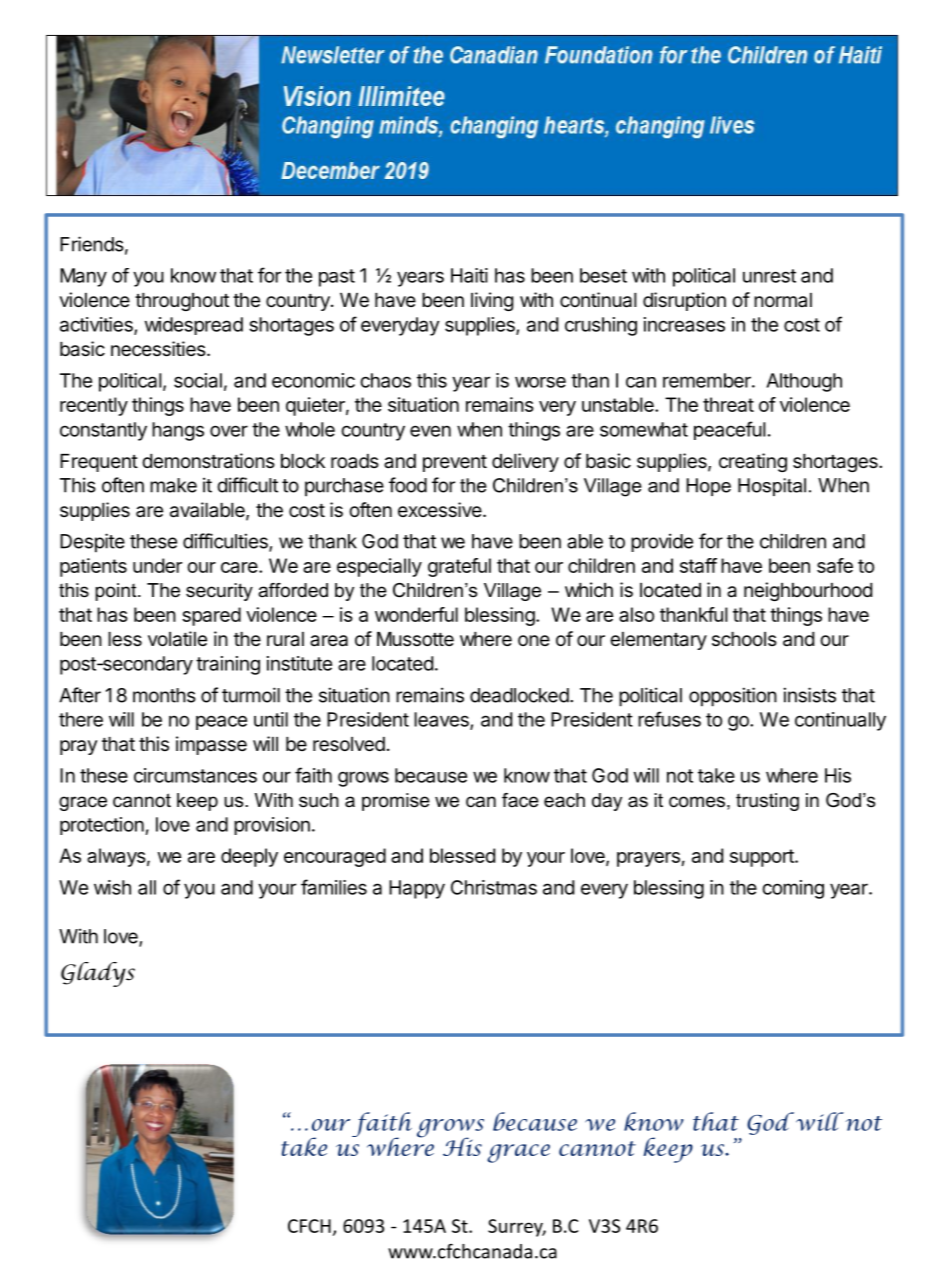  What do you see at coordinates (769, 276) in the screenshot?
I see `unrest` at bounding box center [769, 276].
